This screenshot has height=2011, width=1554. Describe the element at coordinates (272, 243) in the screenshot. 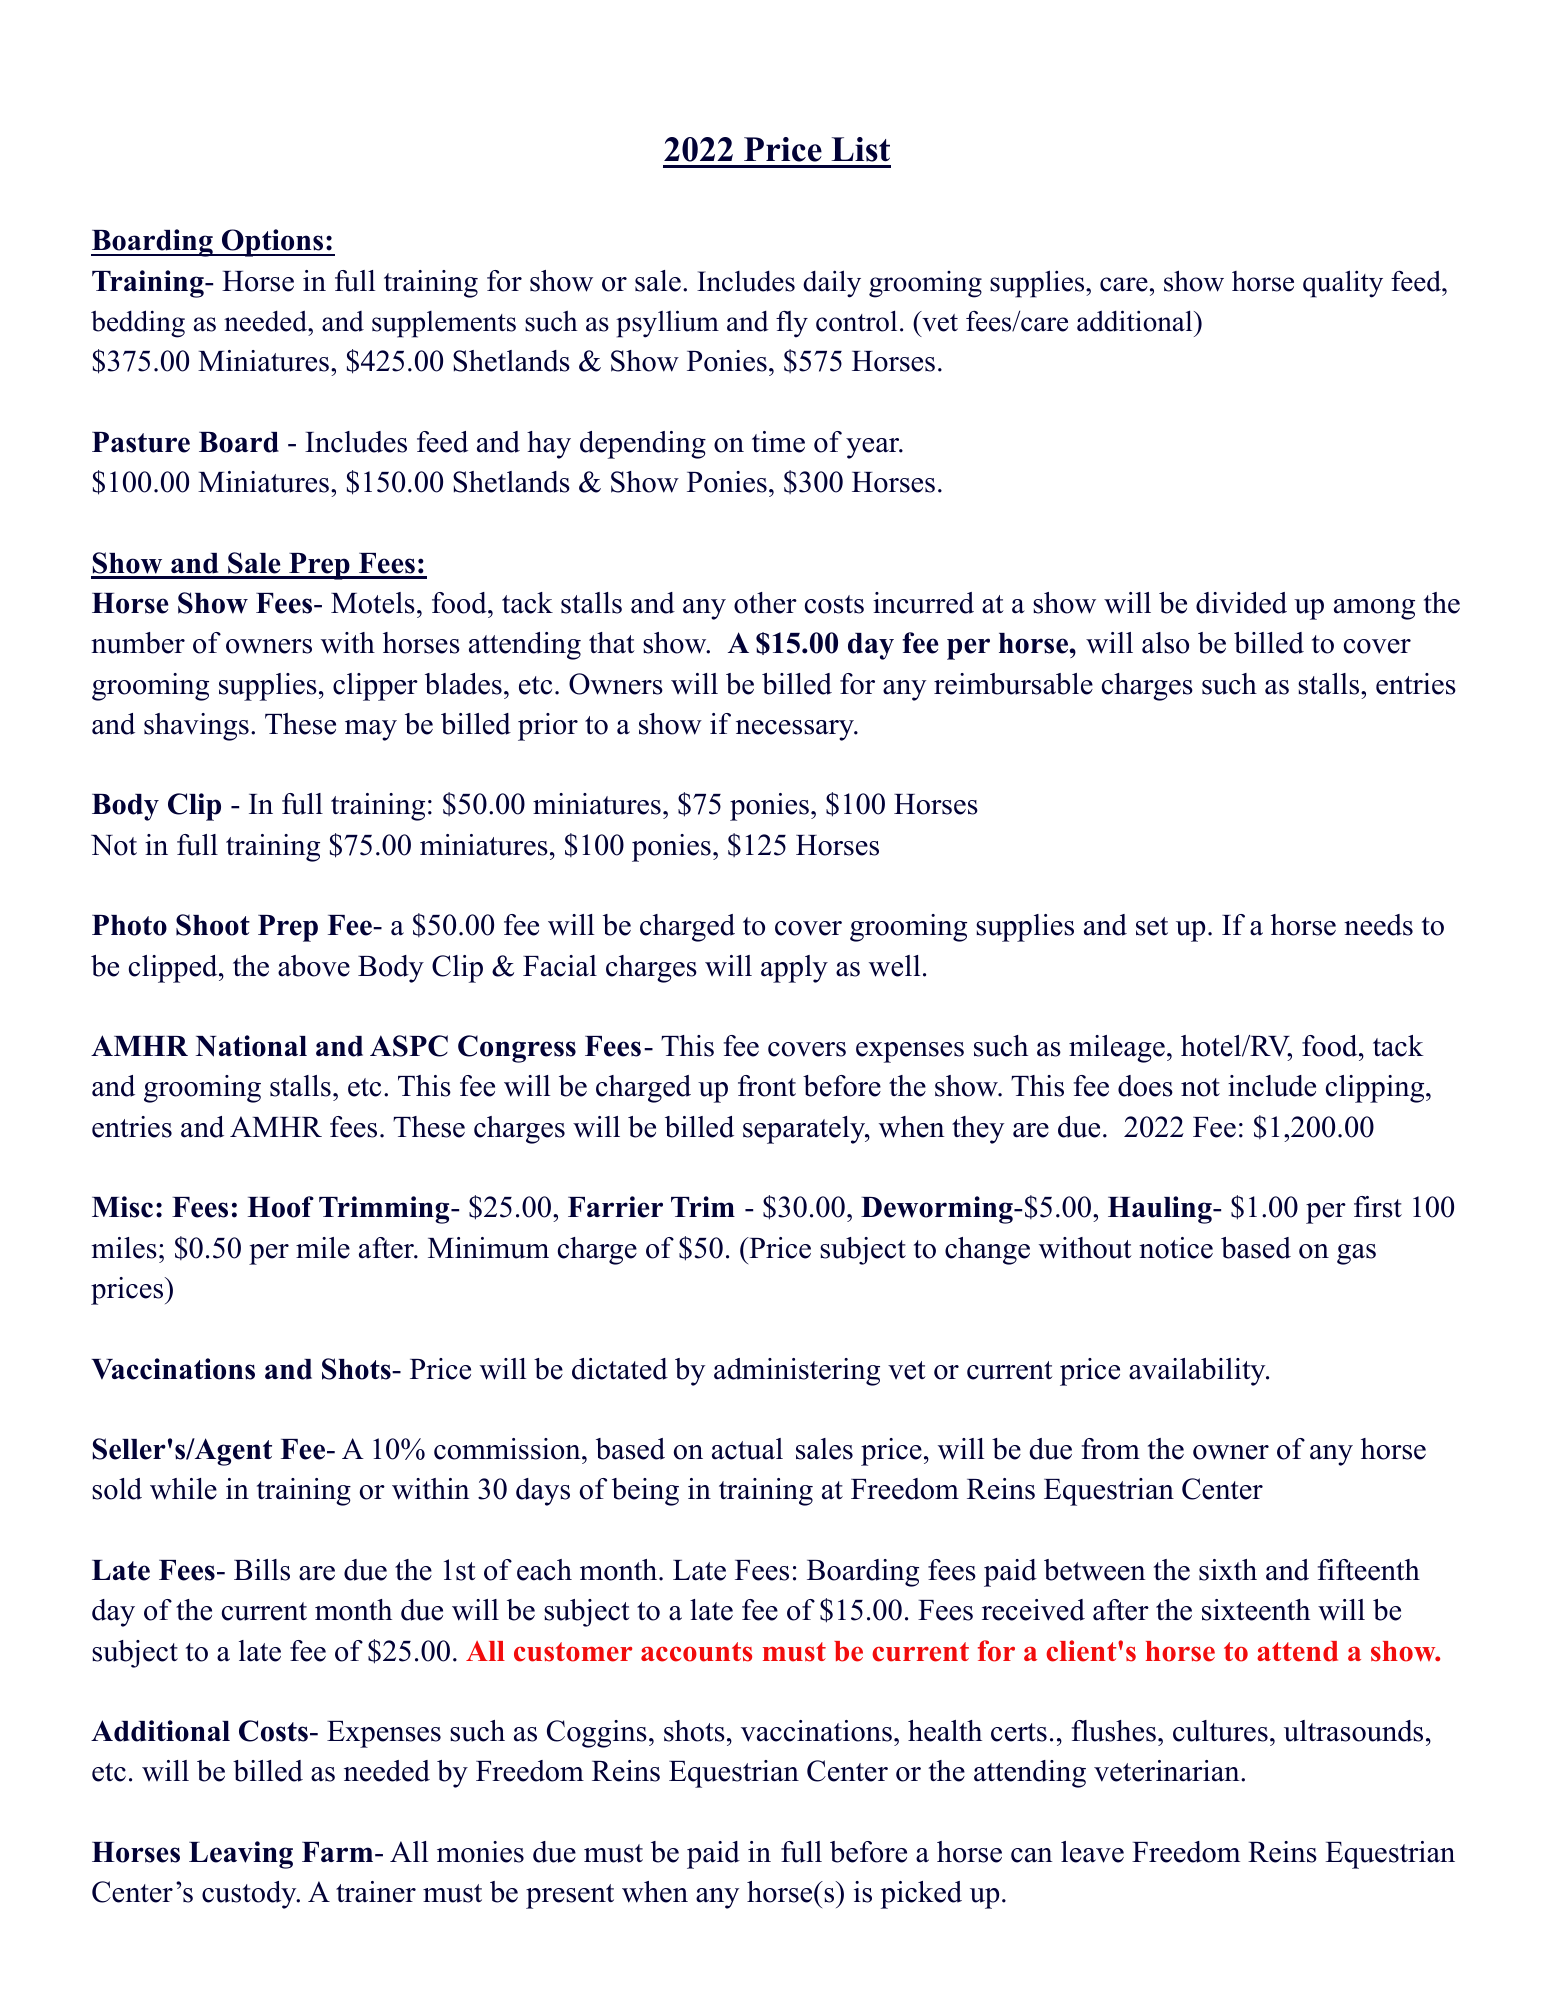

I see `Options` at that location.
